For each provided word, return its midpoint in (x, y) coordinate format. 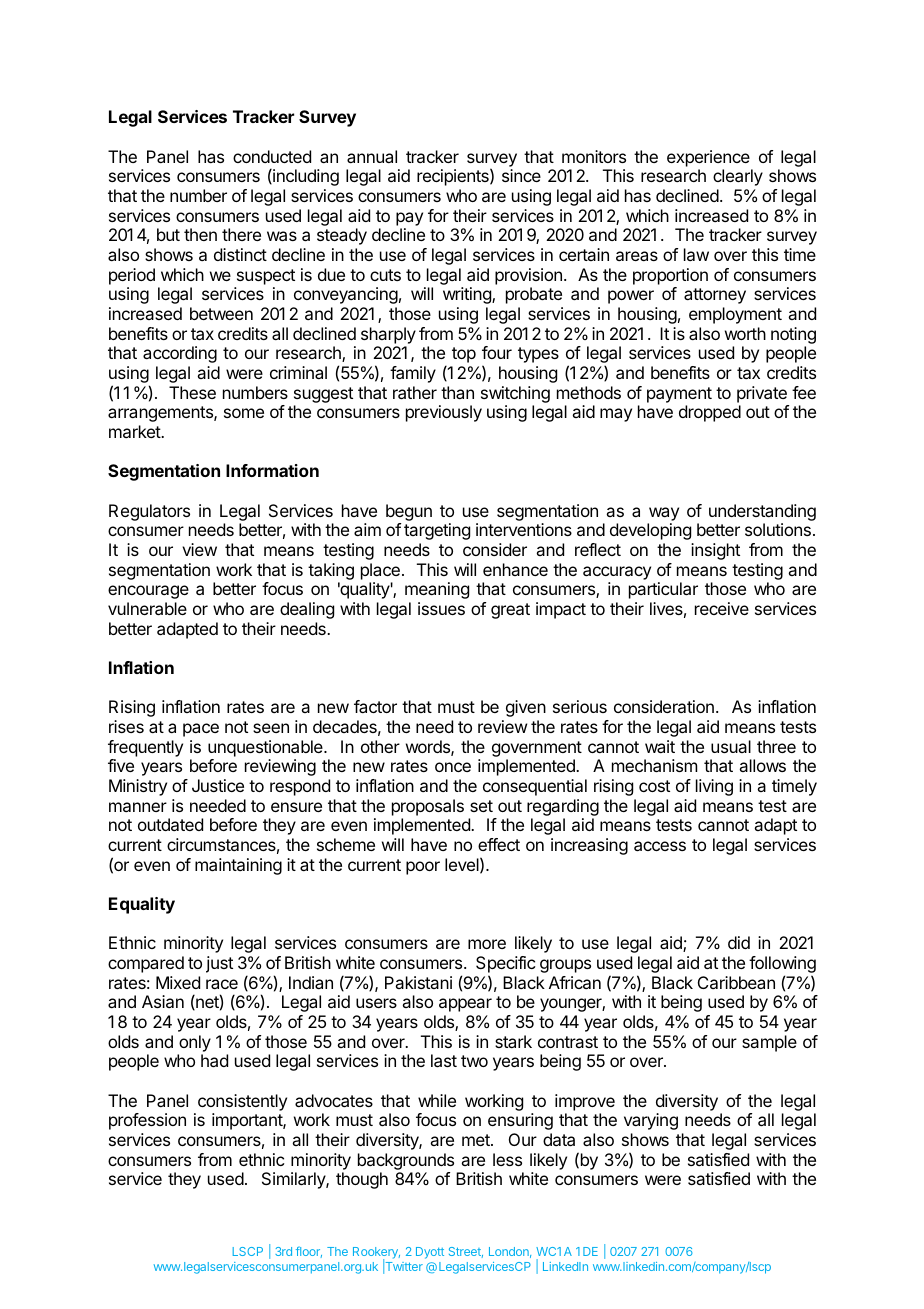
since (521, 175)
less (507, 1159)
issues (441, 608)
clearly (738, 177)
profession (147, 1121)
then (200, 234)
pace (201, 730)
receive (722, 608)
